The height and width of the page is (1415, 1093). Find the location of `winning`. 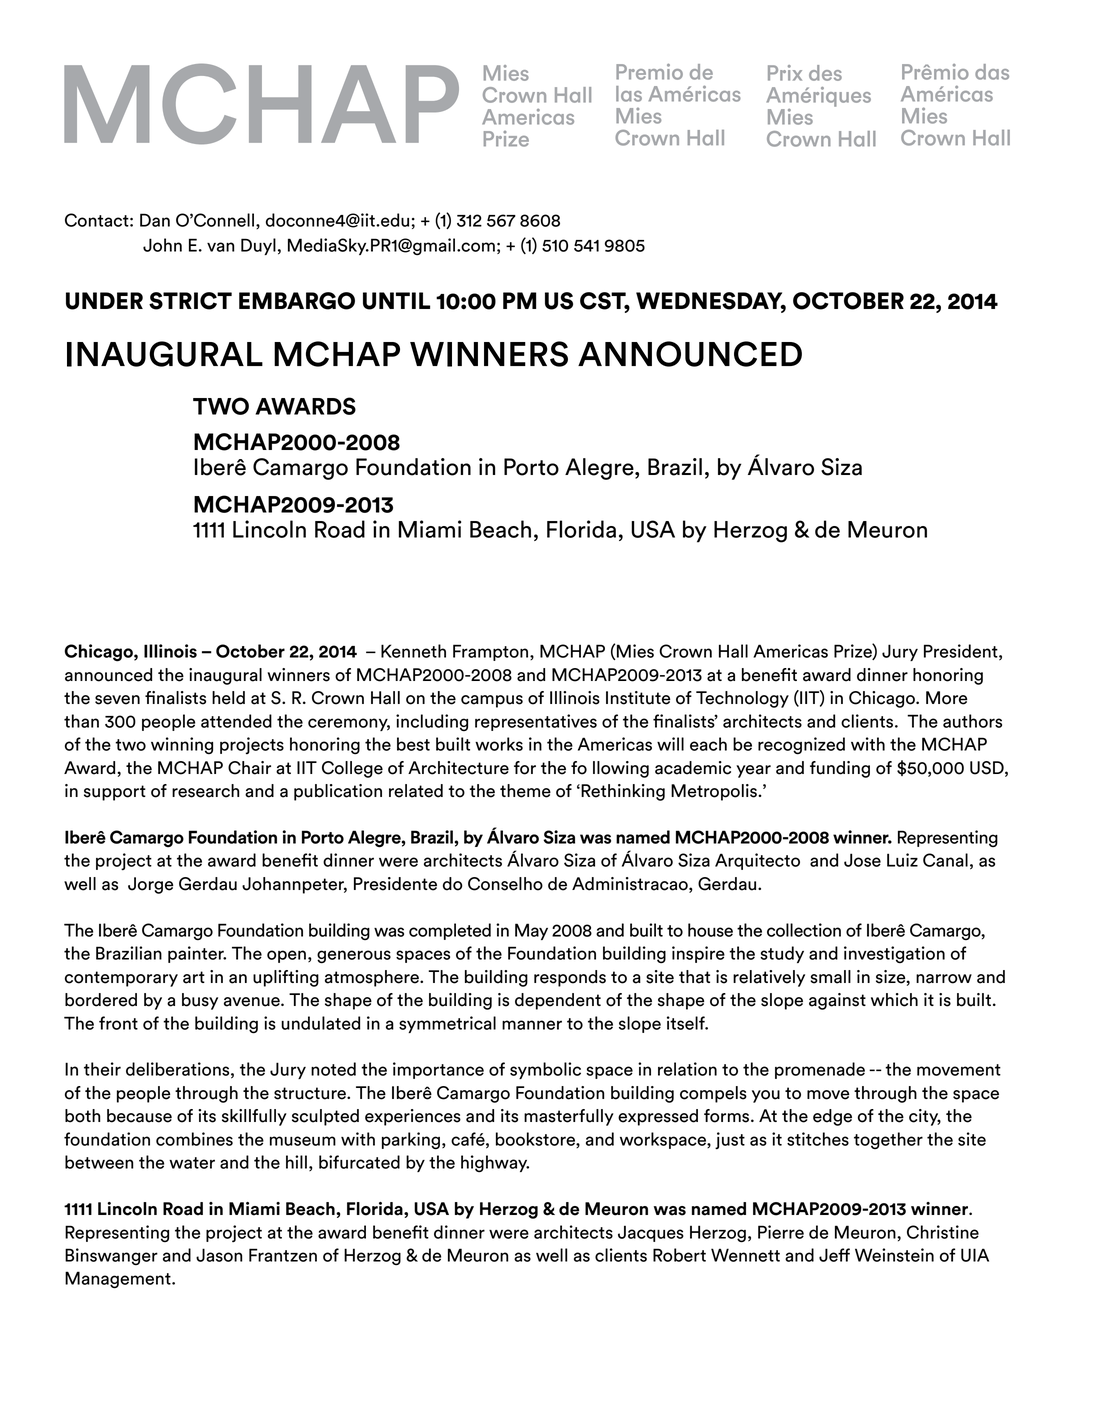

winning is located at coordinates (182, 745).
